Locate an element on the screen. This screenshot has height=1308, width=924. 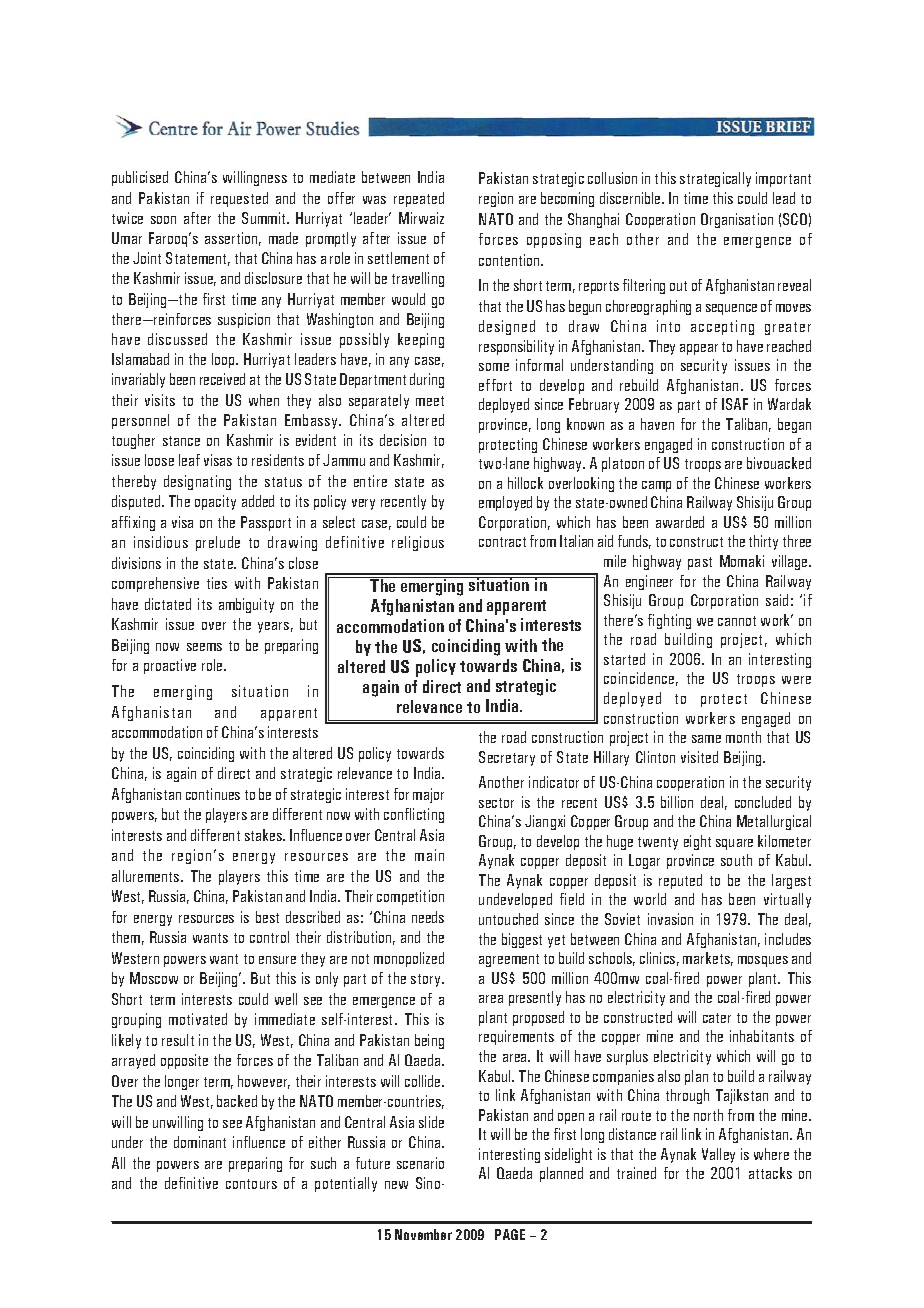
Organisation is located at coordinates (737, 220).
